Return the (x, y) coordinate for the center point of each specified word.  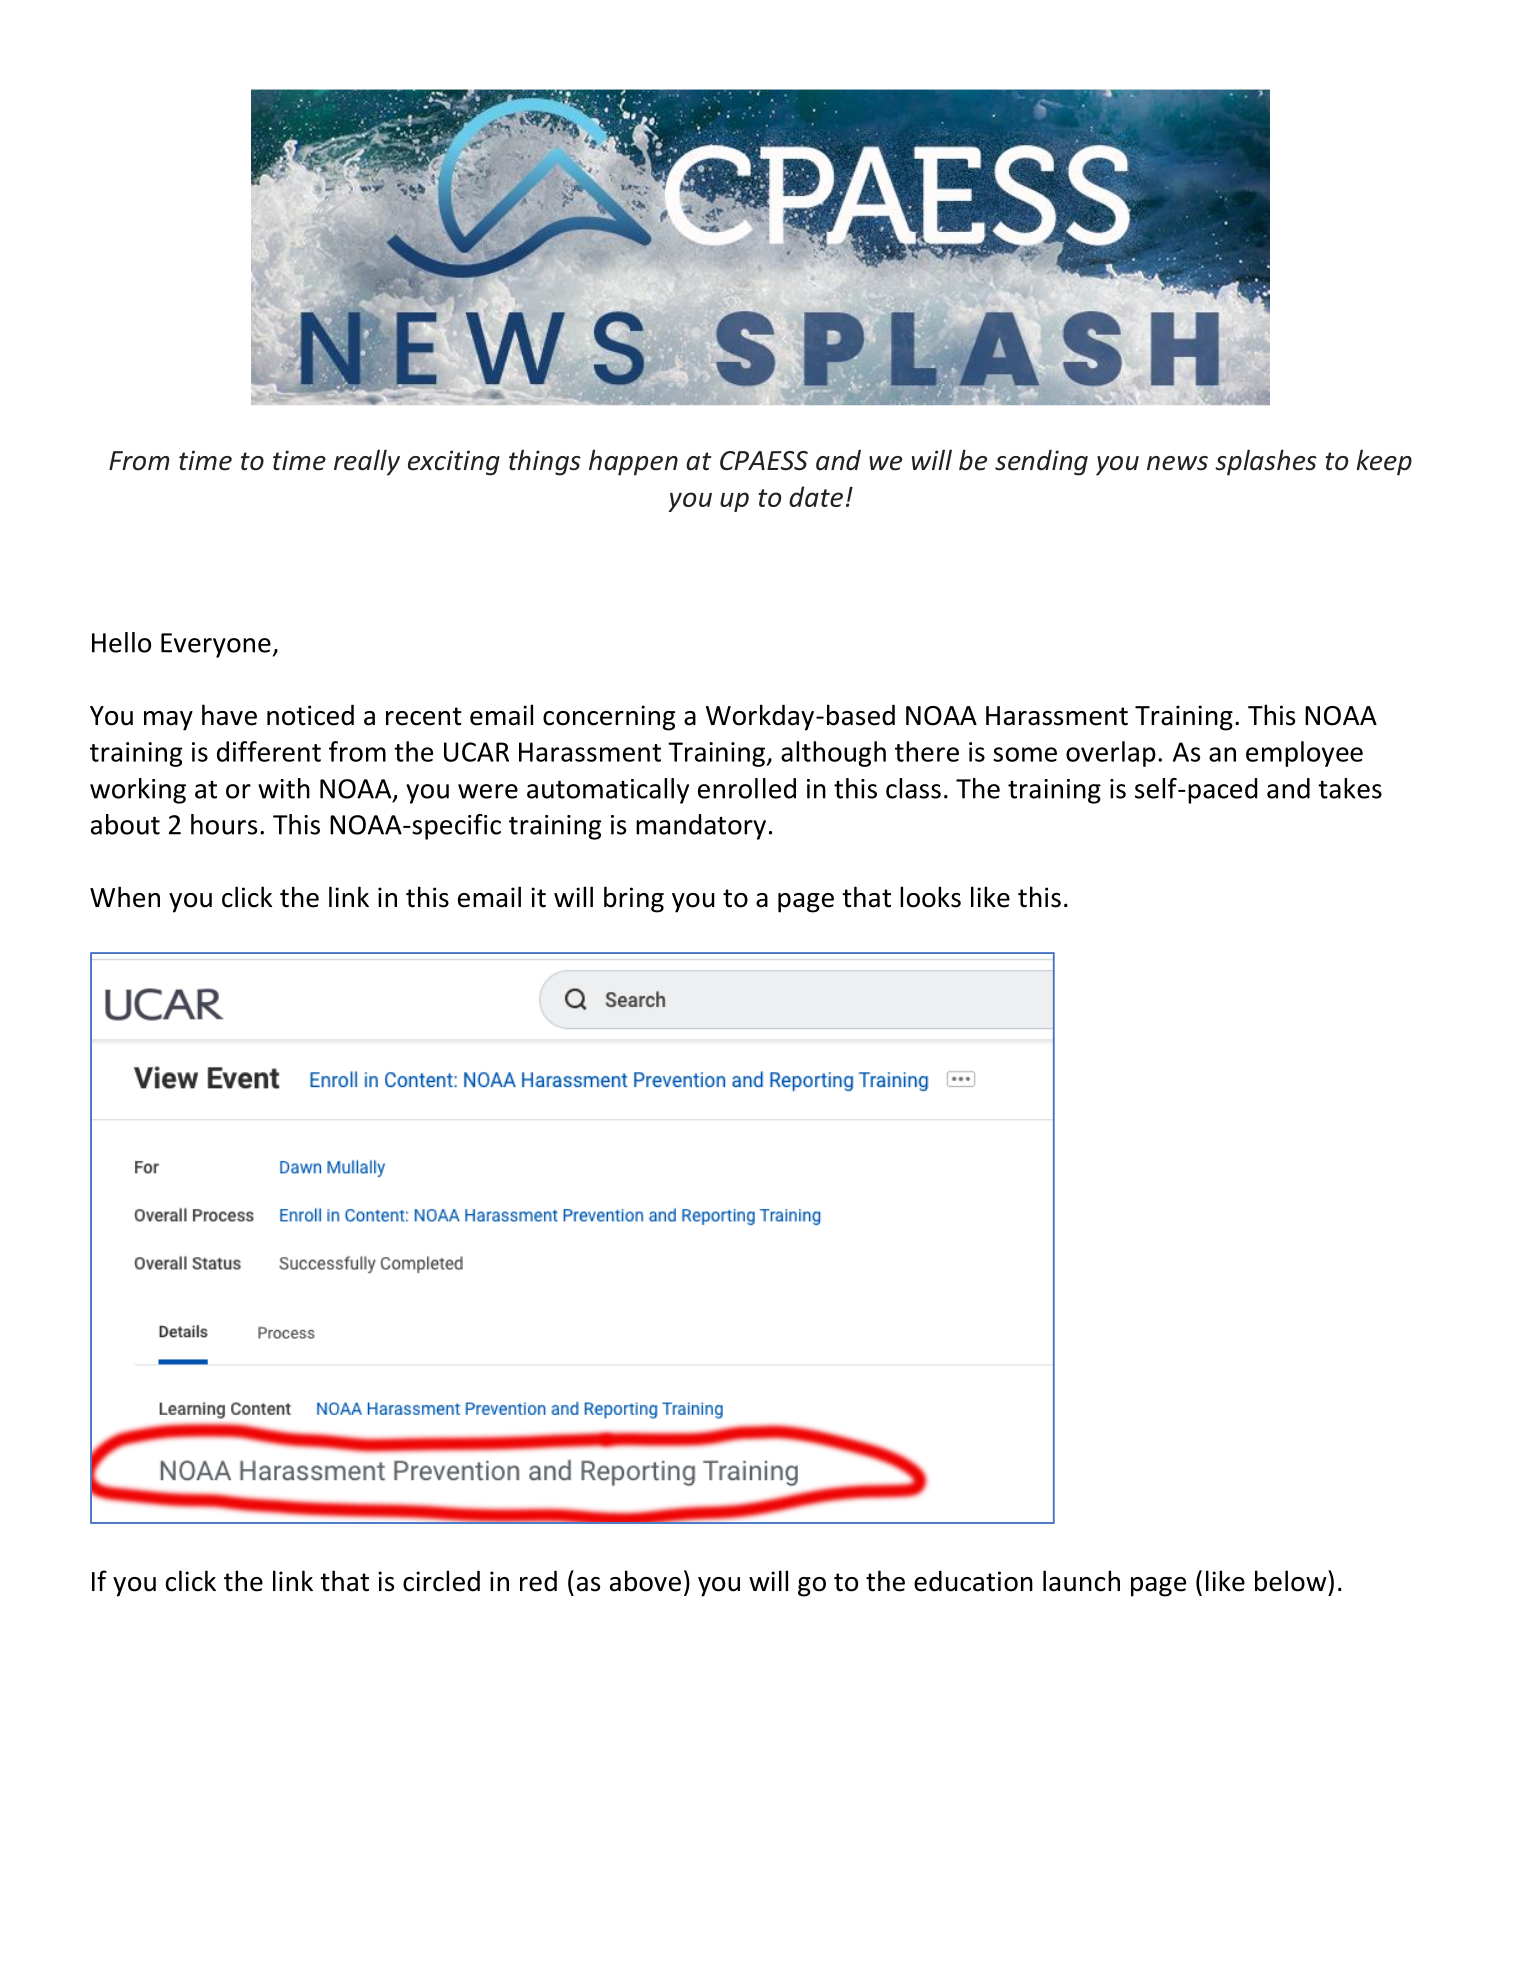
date (816, 496)
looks (930, 897)
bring (634, 899)
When (125, 897)
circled (441, 1581)
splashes (1266, 462)
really (367, 462)
